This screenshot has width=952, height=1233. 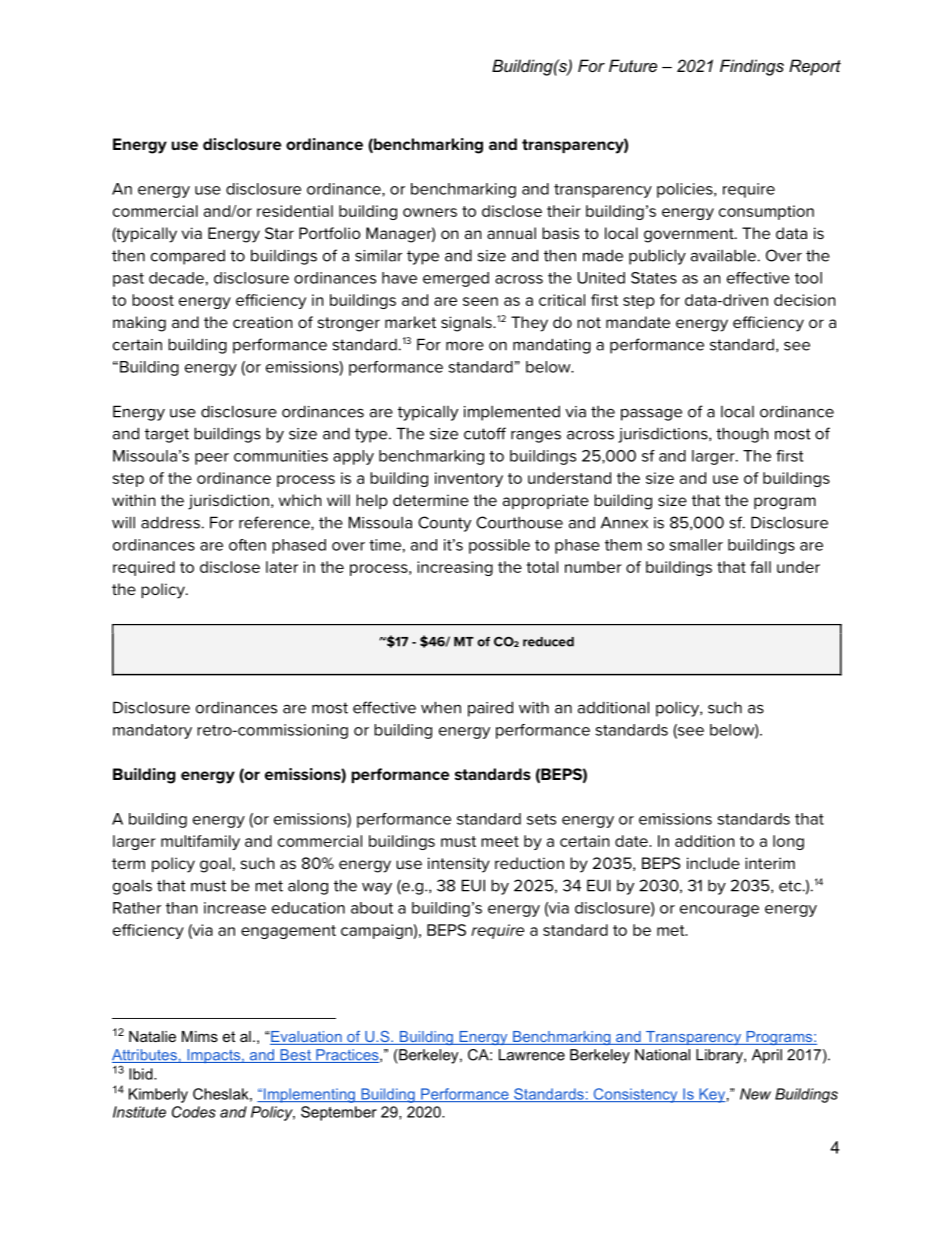 What do you see at coordinates (713, 863) in the screenshot?
I see `include` at bounding box center [713, 863].
